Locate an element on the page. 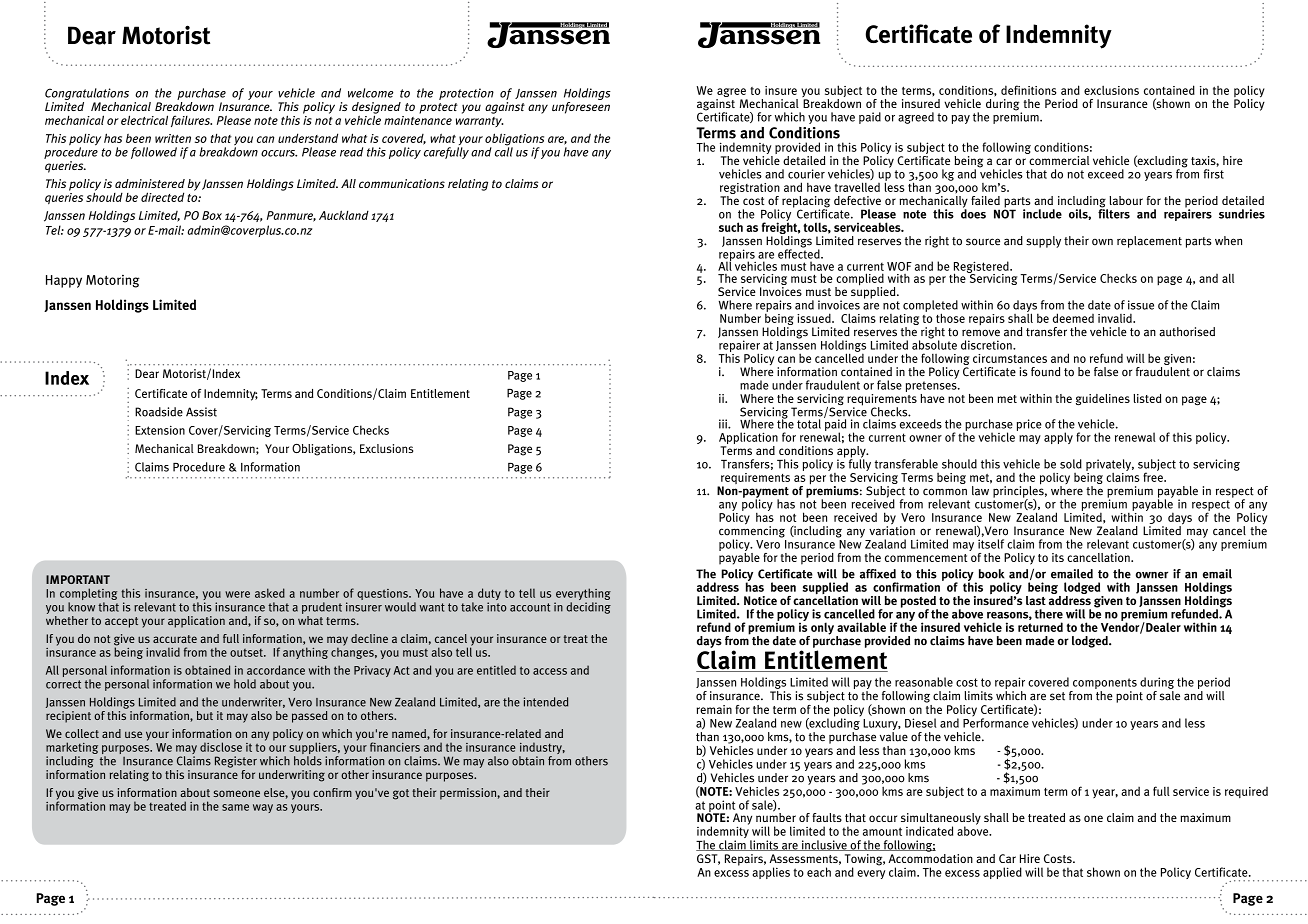 The width and height of the page is (1308, 924). same is located at coordinates (235, 807).
